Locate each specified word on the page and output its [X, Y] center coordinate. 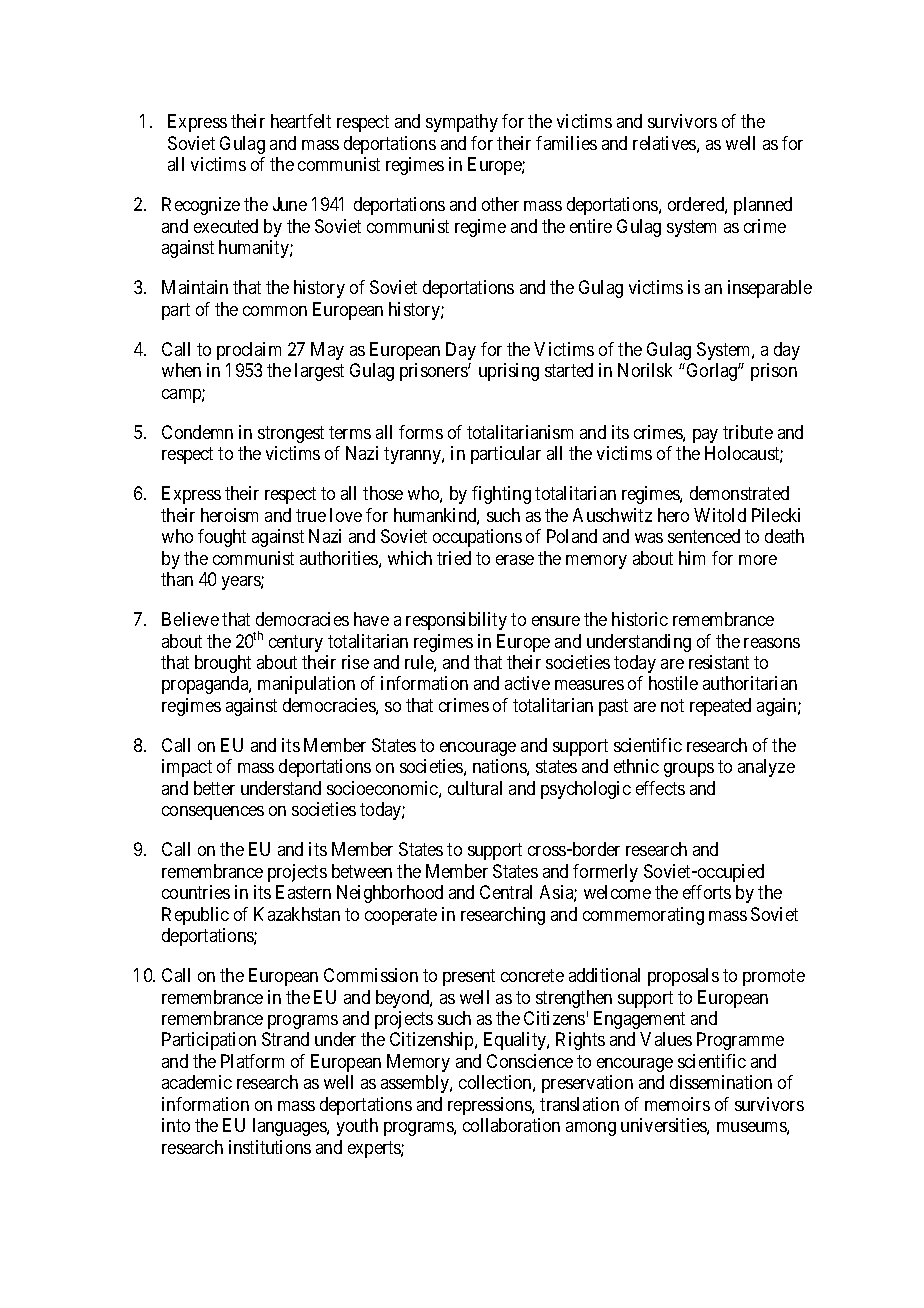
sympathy [462, 123]
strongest [291, 434]
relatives [664, 143]
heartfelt [301, 121]
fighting [501, 495]
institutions [270, 1147]
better [214, 788]
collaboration [511, 1125]
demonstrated [739, 493]
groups [689, 770]
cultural [475, 788]
